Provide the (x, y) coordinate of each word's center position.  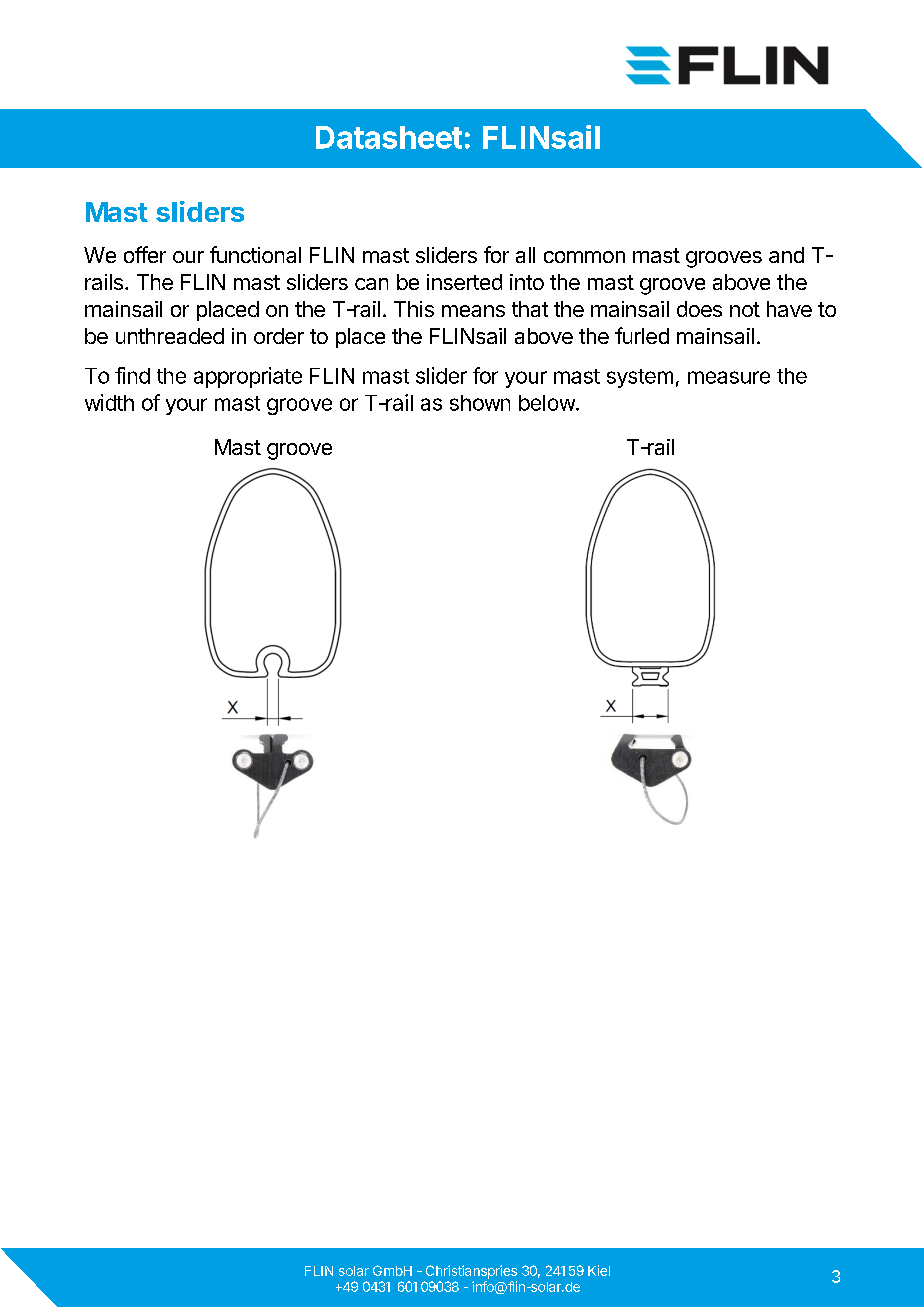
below (548, 403)
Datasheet (389, 137)
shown (480, 403)
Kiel (599, 1270)
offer (145, 254)
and (786, 255)
